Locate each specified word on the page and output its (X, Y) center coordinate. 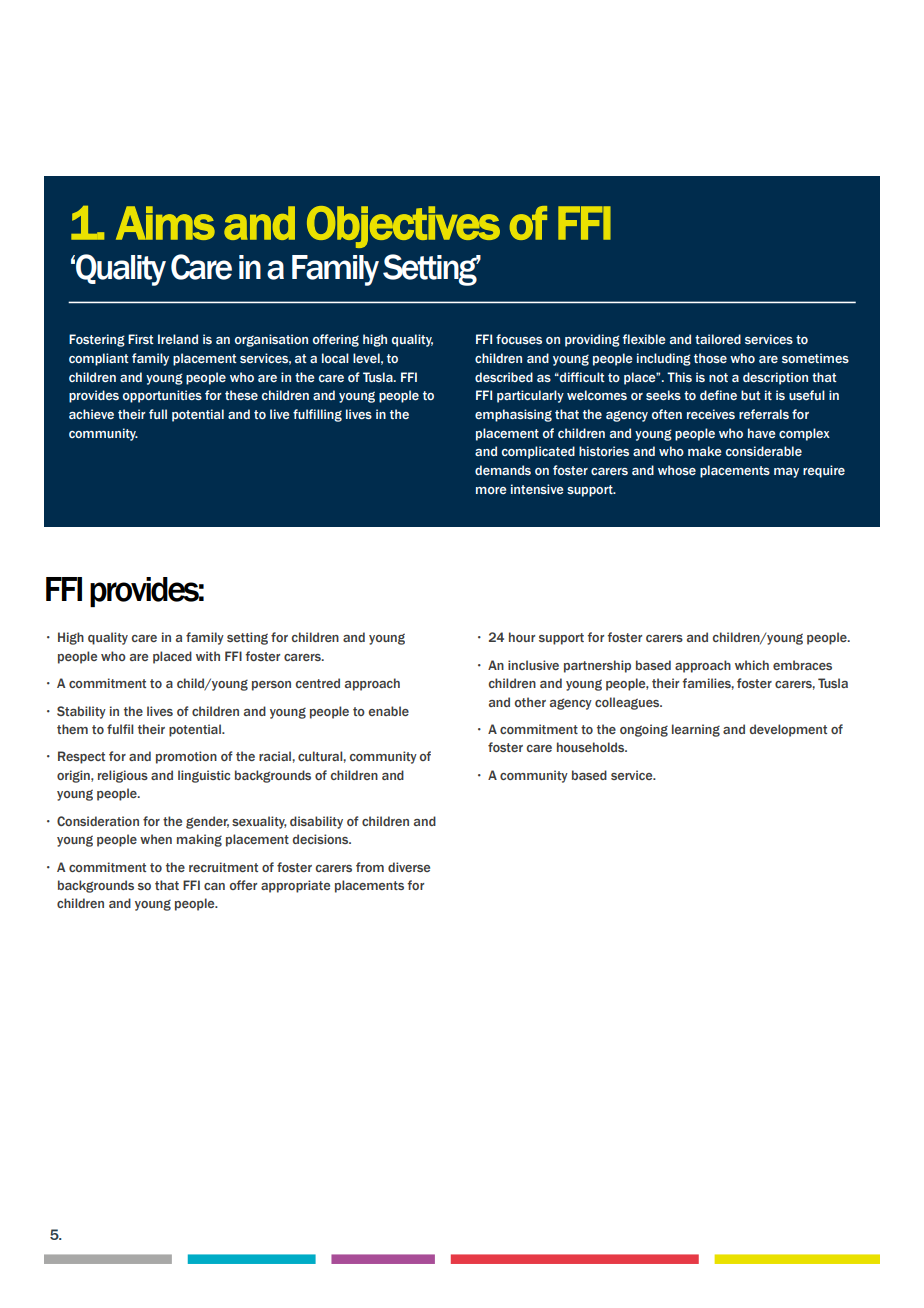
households (592, 747)
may (786, 473)
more (491, 490)
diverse (409, 867)
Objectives (403, 227)
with (208, 656)
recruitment (223, 867)
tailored (718, 339)
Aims (165, 223)
